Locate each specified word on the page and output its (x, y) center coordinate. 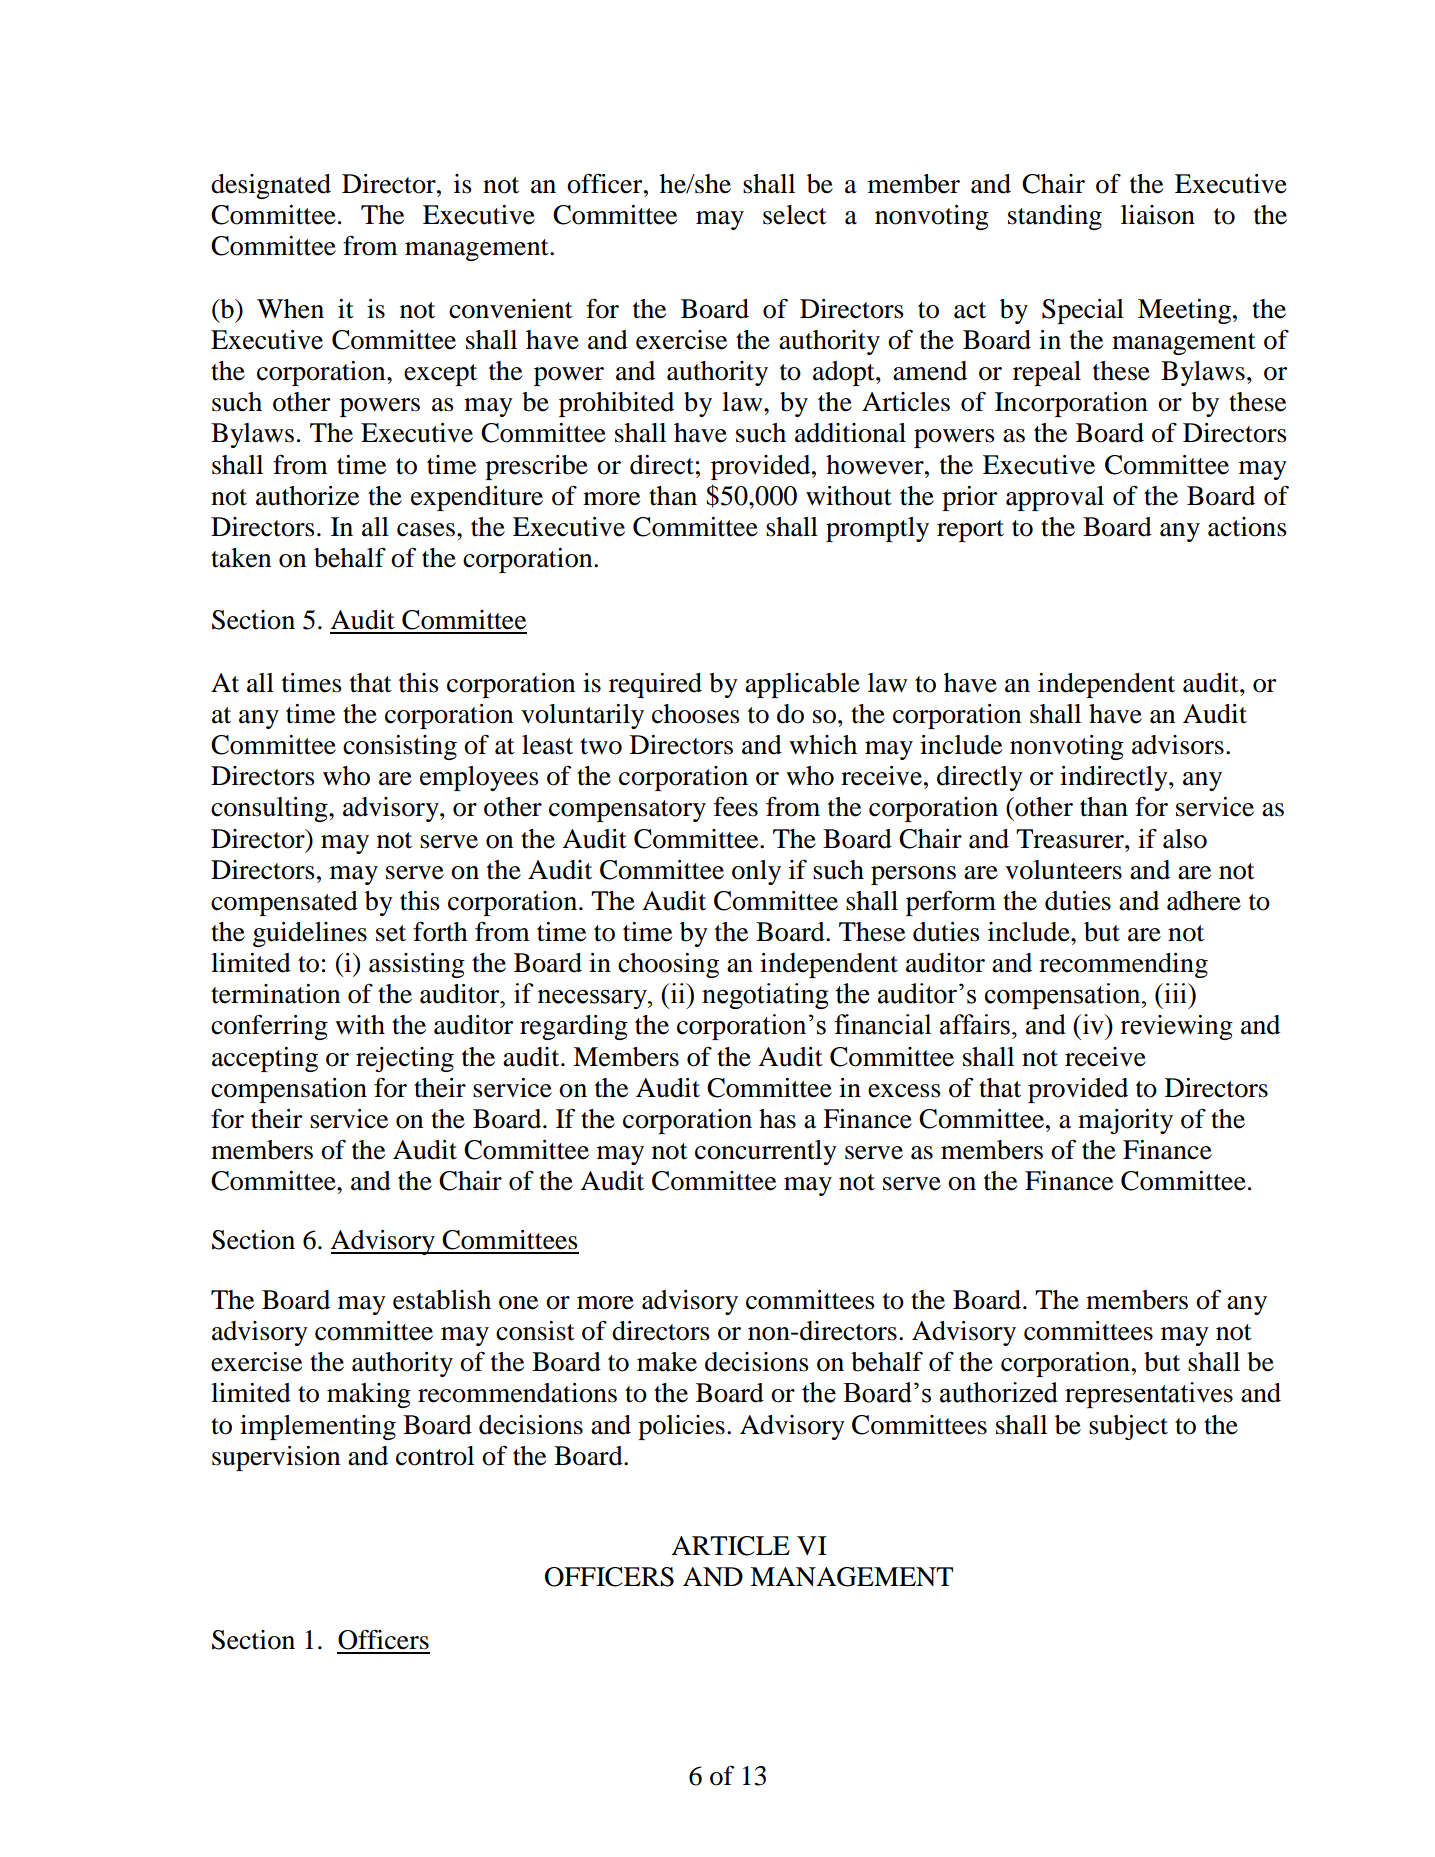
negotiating (765, 996)
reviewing (1176, 1027)
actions (1247, 527)
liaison (1158, 215)
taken (241, 558)
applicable (802, 685)
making (369, 1395)
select (795, 215)
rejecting (405, 1059)
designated (271, 186)
